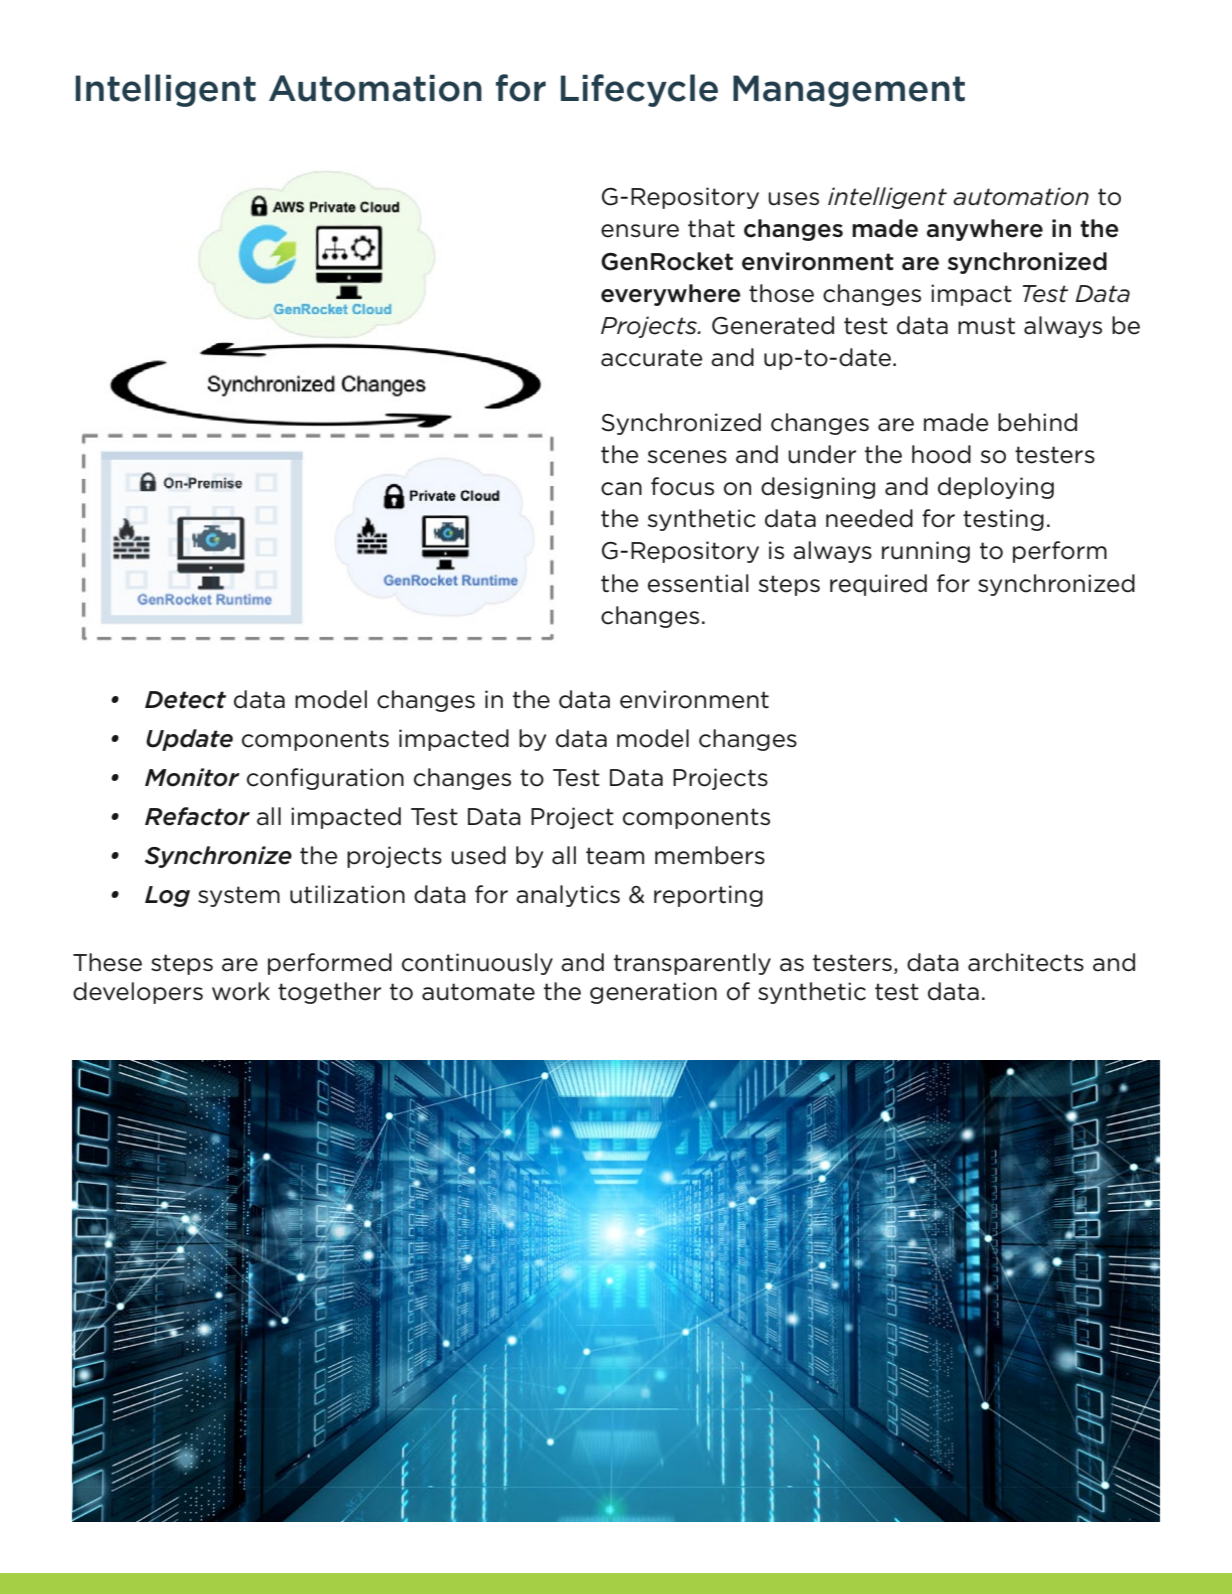 This document has width=1232, height=1594. I want to click on running, so click(926, 552).
